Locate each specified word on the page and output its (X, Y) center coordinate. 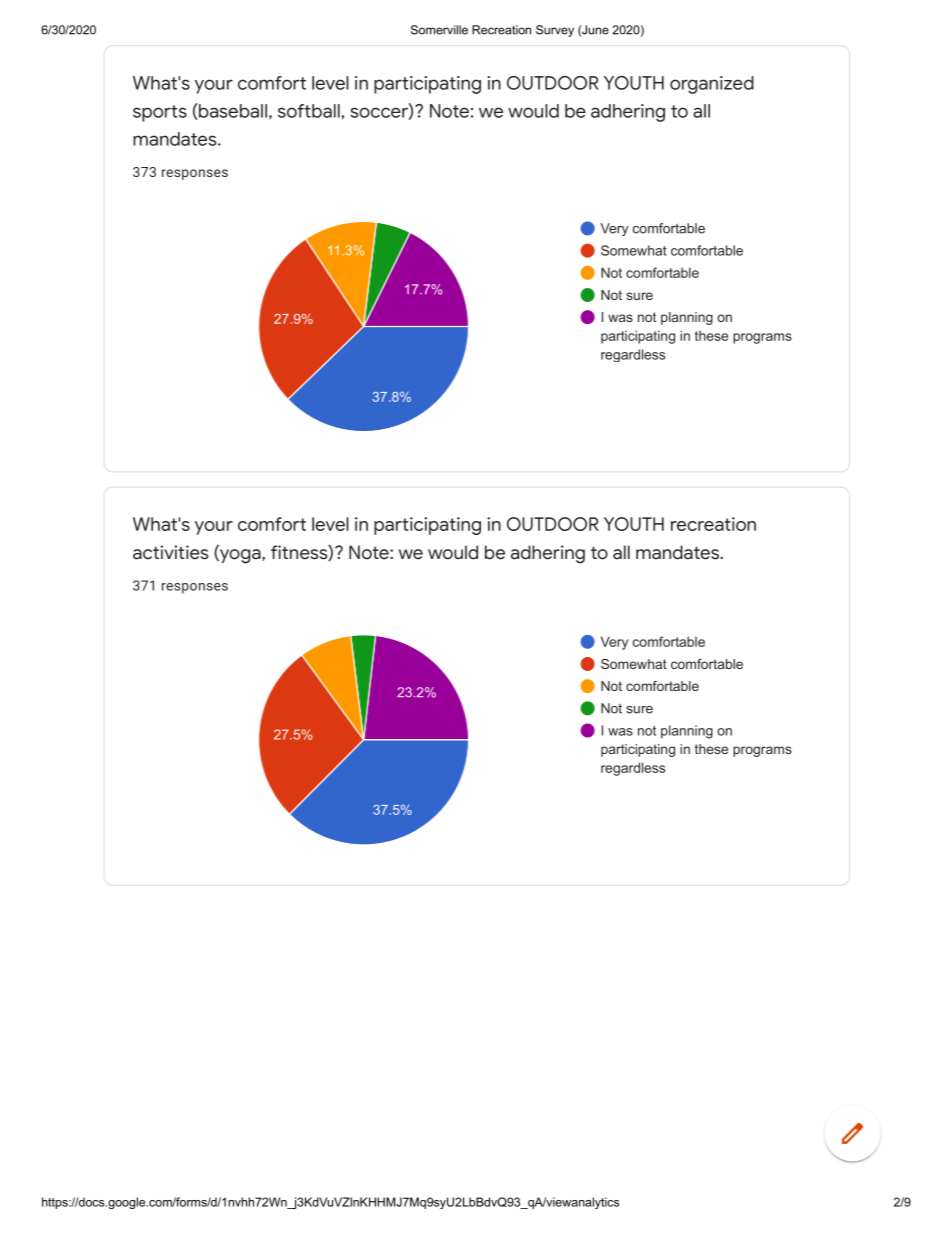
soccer (380, 113)
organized (712, 85)
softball (309, 111)
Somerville (439, 30)
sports (160, 113)
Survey (555, 31)
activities (171, 552)
